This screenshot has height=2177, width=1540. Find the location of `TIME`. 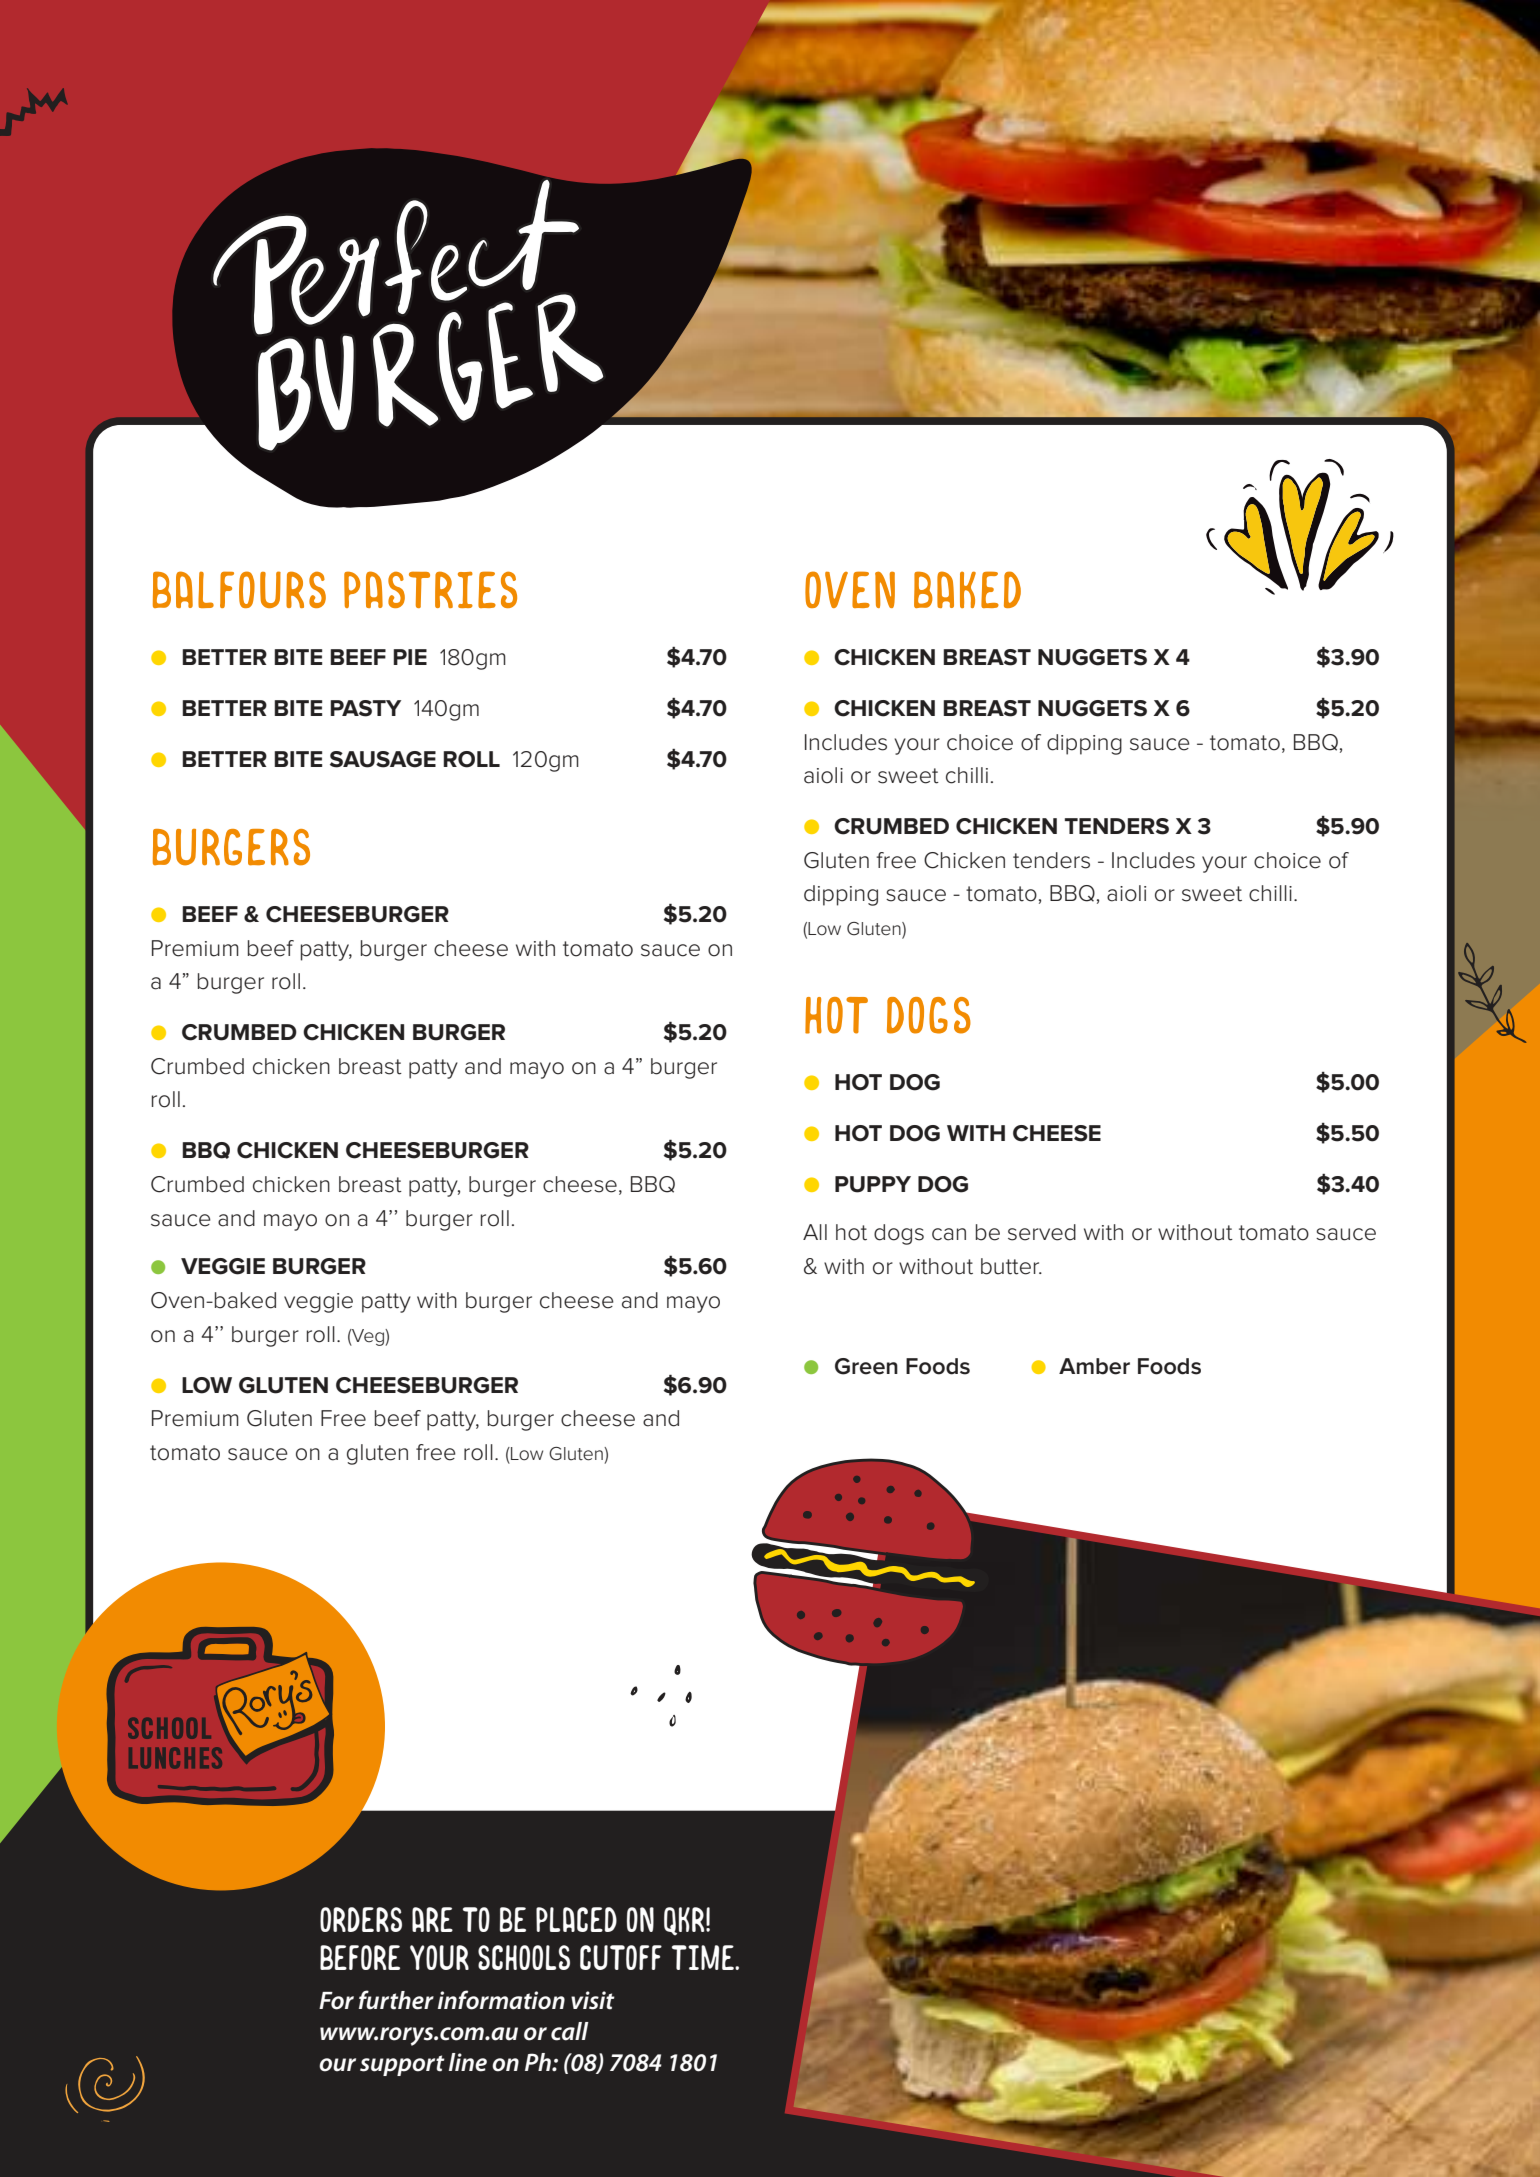

TIME is located at coordinates (704, 1957).
